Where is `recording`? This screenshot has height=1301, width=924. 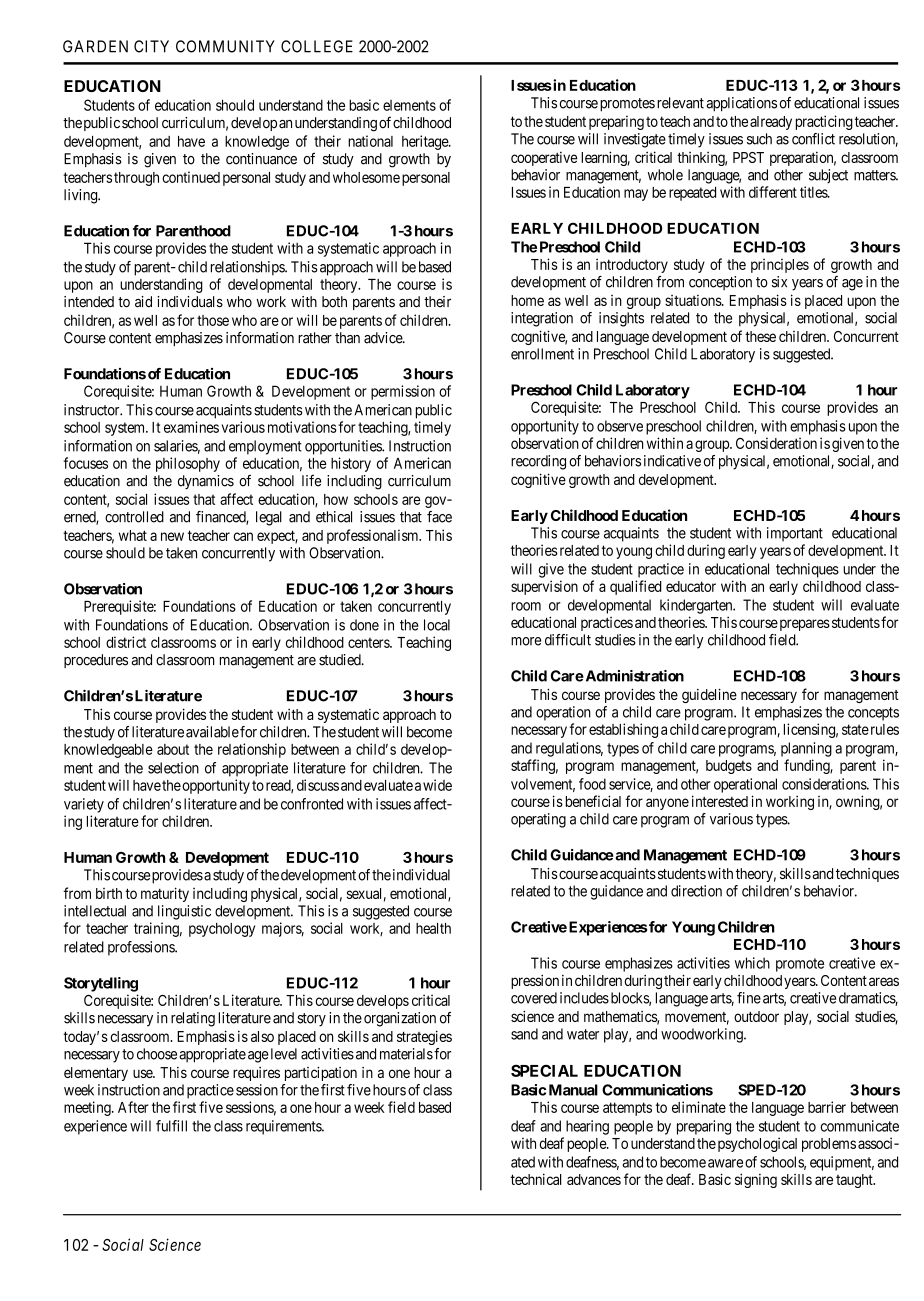 recording is located at coordinates (538, 462).
